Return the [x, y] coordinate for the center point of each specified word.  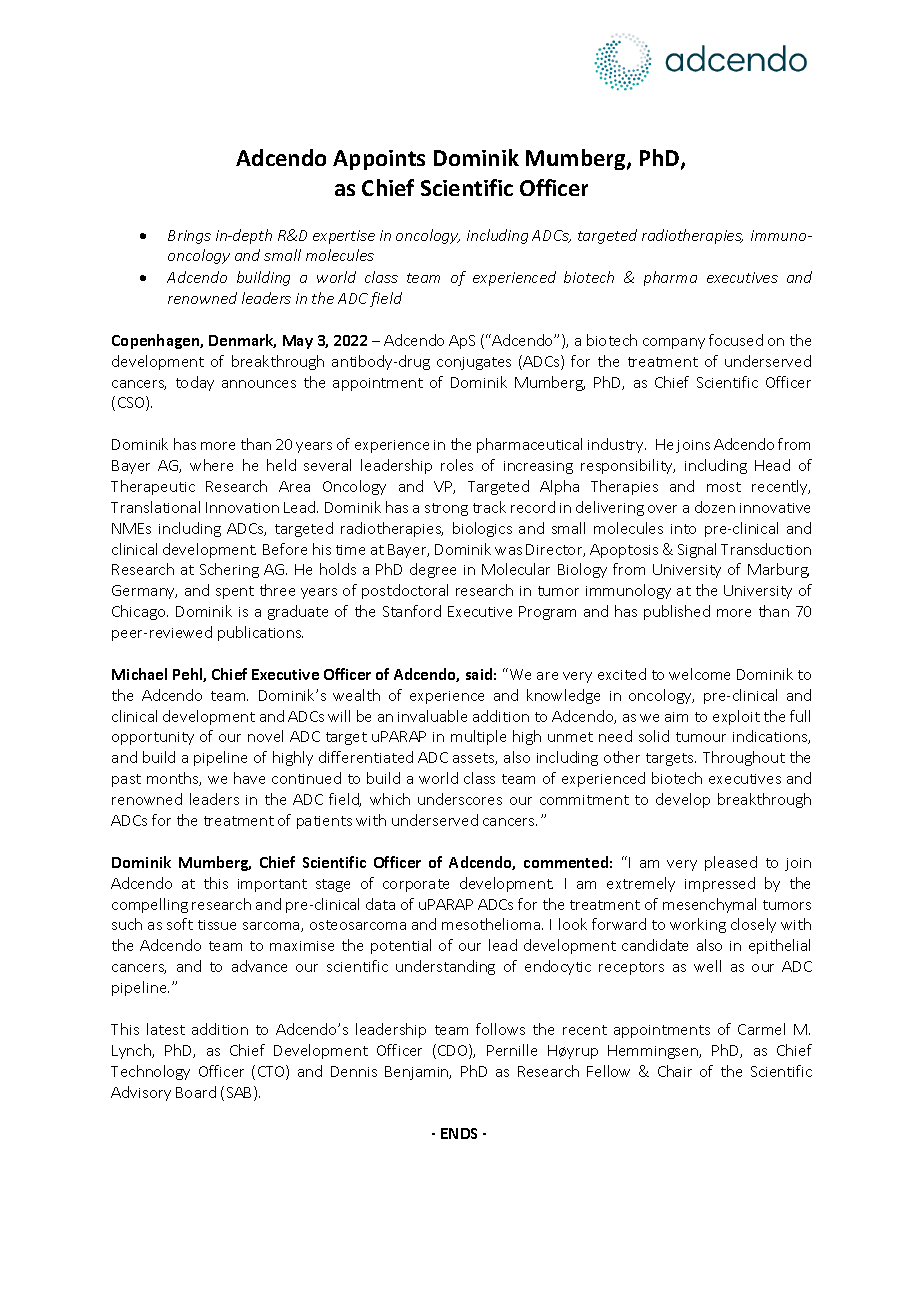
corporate [416, 885]
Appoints [379, 160]
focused [736, 340]
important [272, 885]
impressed [720, 884]
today [195, 383]
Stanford [412, 611]
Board [196, 1092]
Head [772, 465]
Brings [189, 237]
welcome [699, 674]
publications [260, 633]
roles [457, 465]
